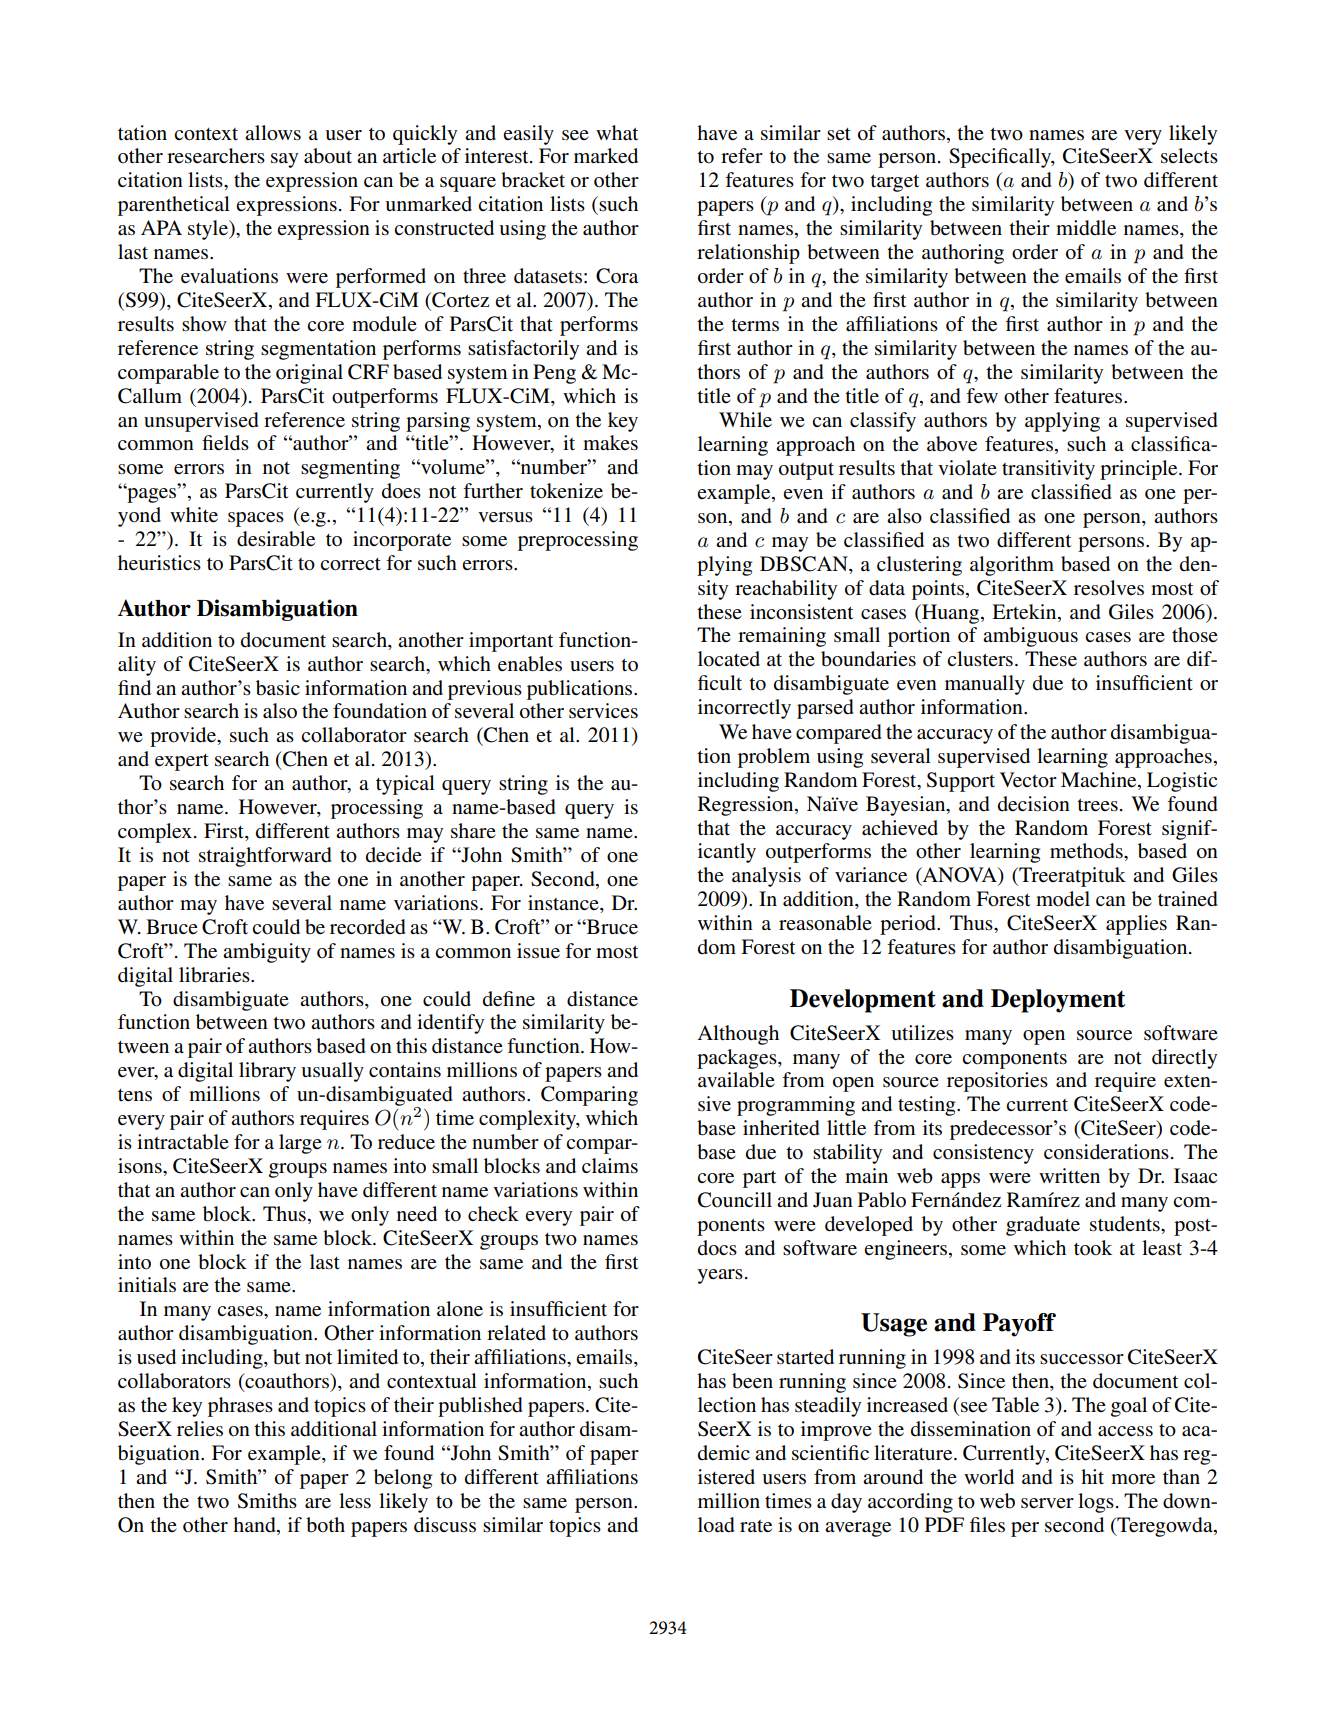 Image resolution: width=1336 pixels, height=1728 pixels. Describe the element at coordinates (617, 132) in the page. I see `what` at that location.
